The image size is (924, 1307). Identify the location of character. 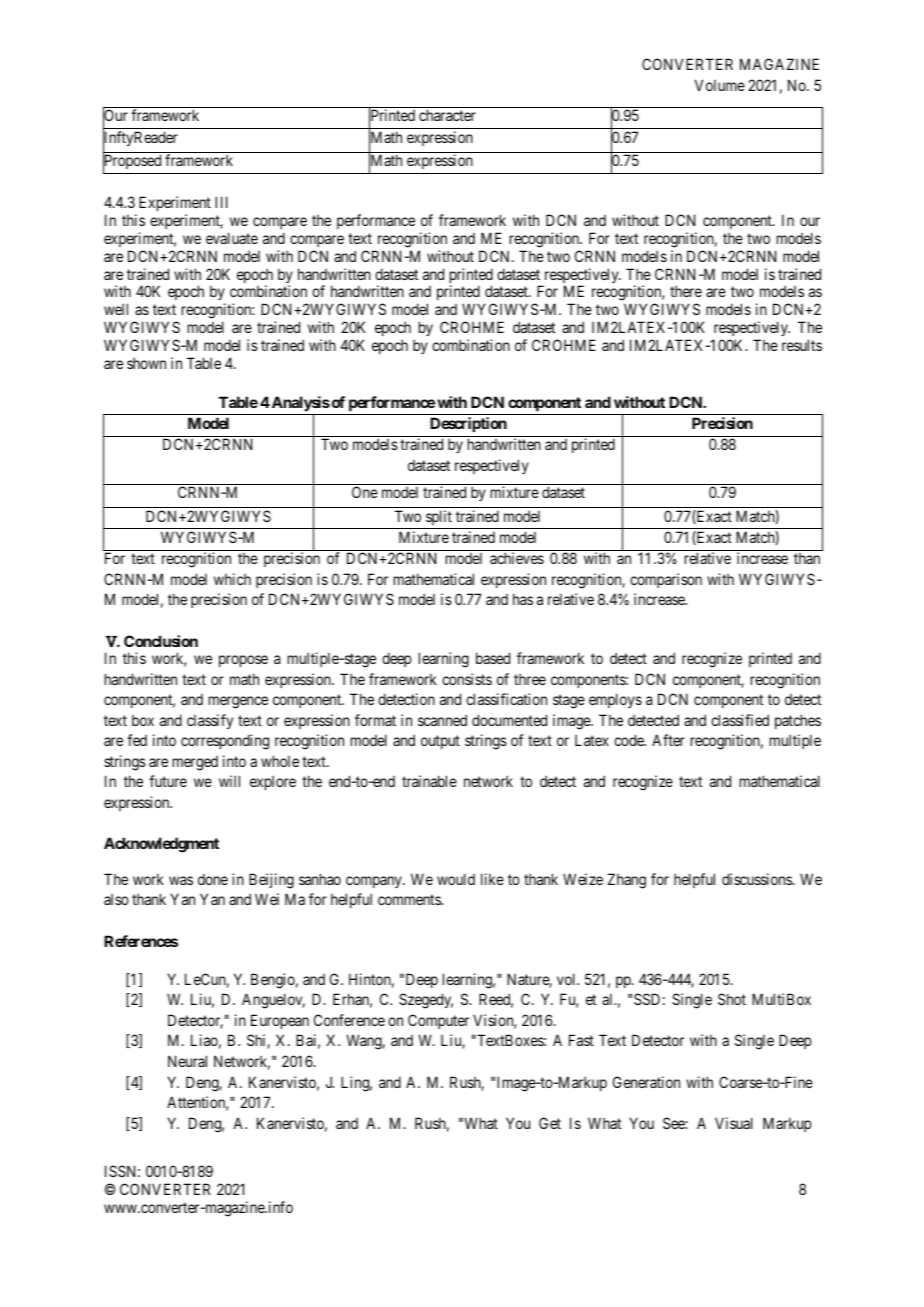
(447, 115).
